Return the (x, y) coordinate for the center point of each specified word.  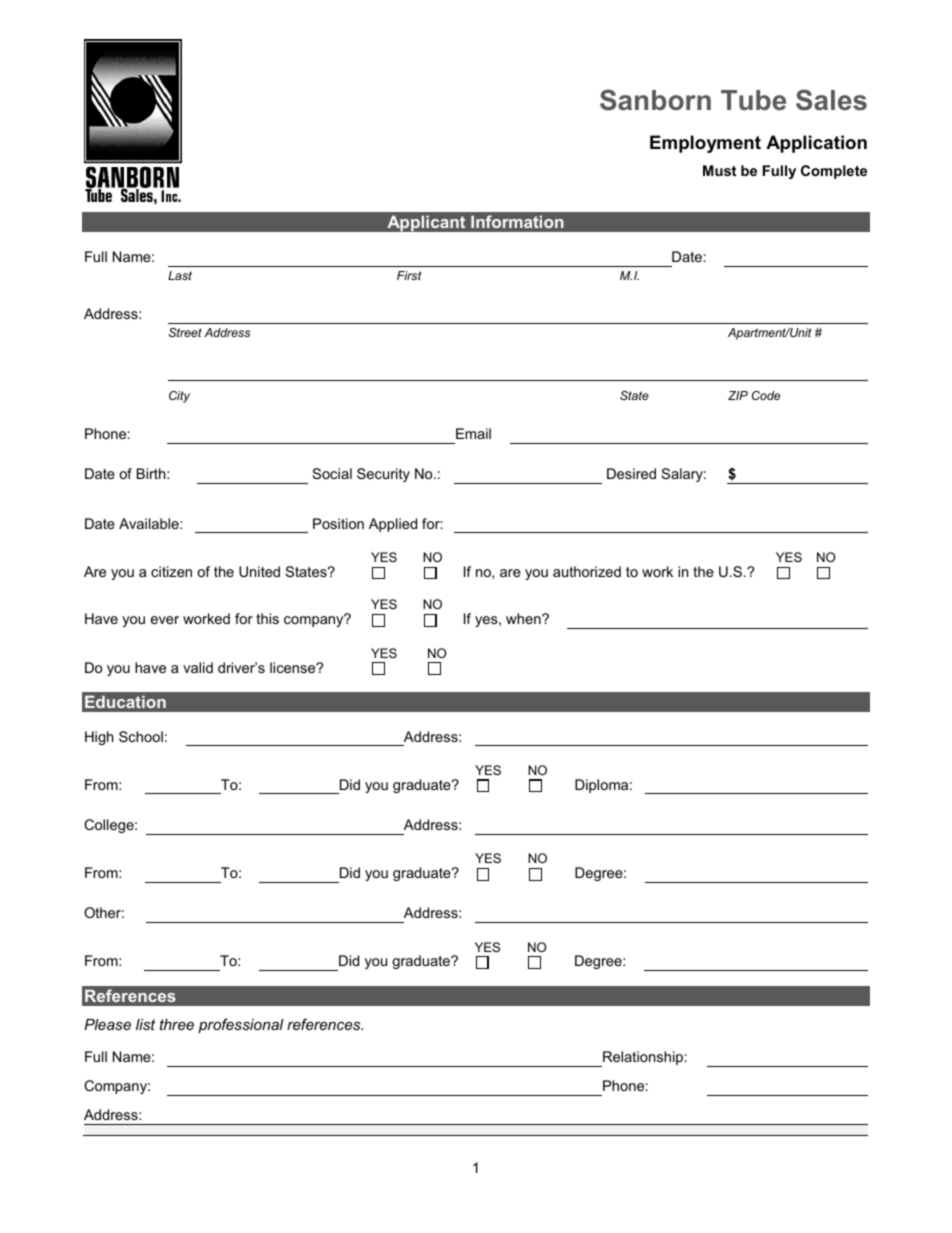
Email (473, 433)
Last (180, 275)
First (409, 275)
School (141, 736)
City (179, 397)
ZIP (738, 395)
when (524, 618)
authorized (587, 571)
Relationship (642, 1059)
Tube (753, 100)
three (177, 1024)
